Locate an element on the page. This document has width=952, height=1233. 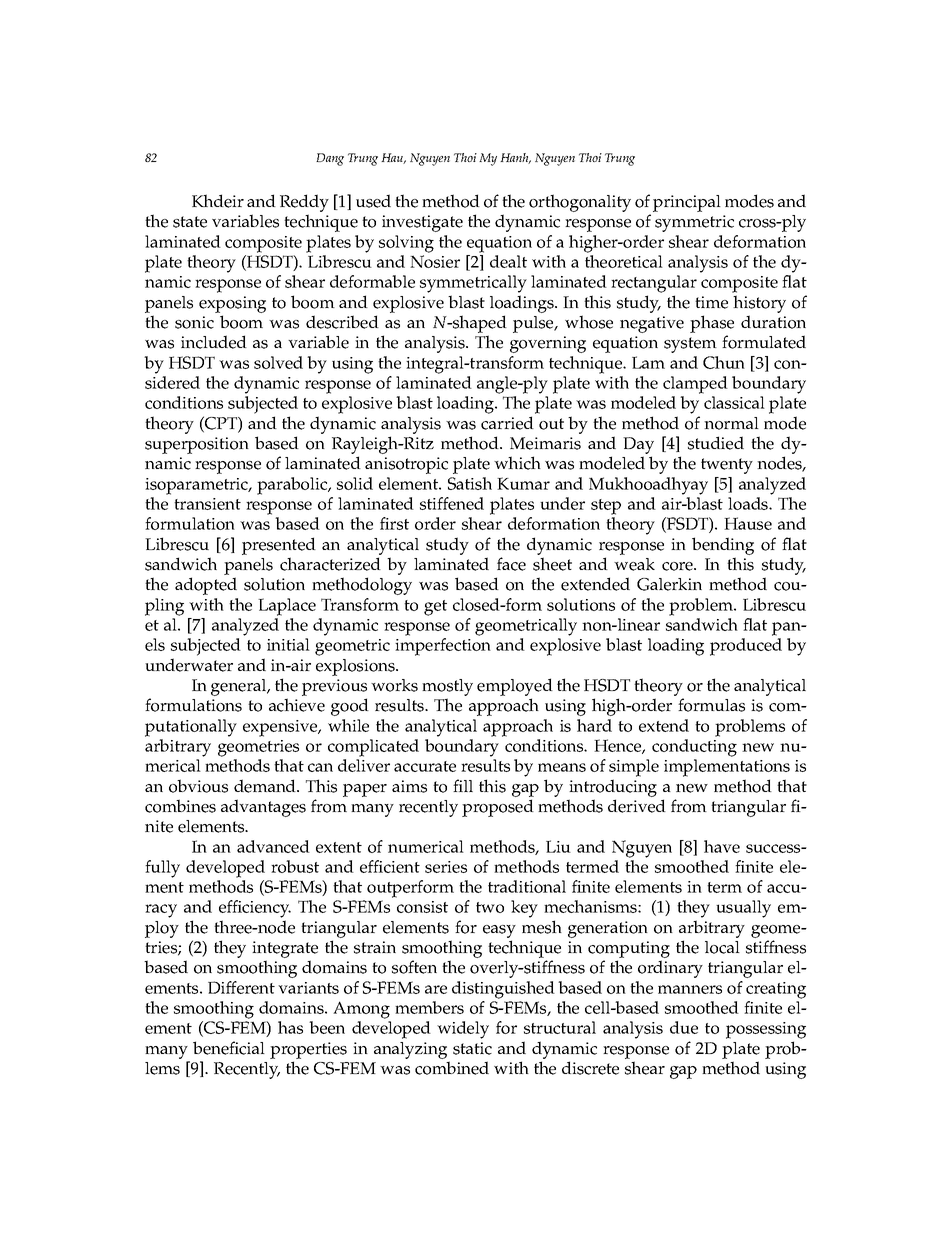
Laplace is located at coordinates (287, 607).
